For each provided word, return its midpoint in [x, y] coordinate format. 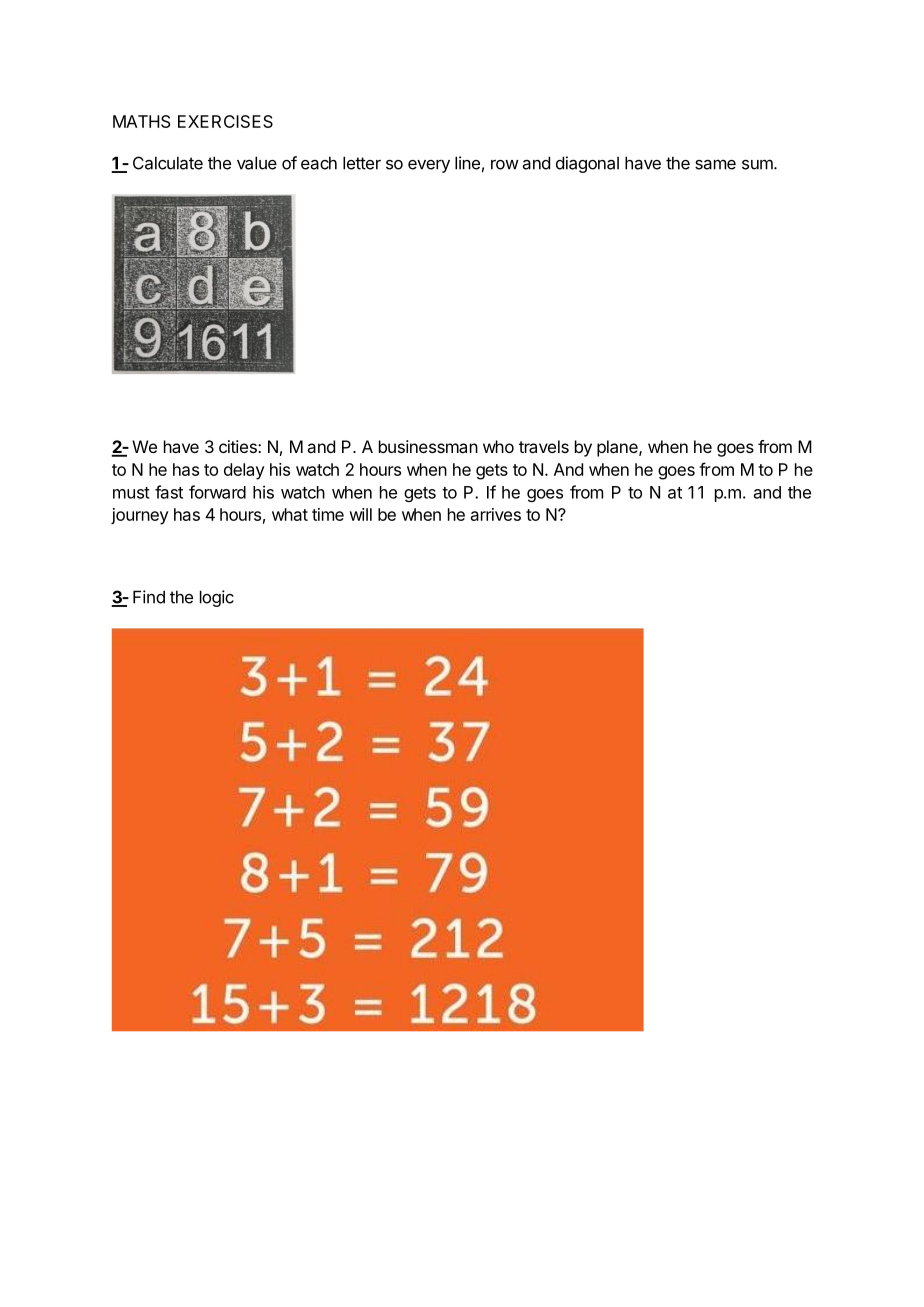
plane [618, 448]
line [467, 163]
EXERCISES [225, 121]
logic [217, 598]
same [715, 164]
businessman [428, 446]
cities [239, 446]
